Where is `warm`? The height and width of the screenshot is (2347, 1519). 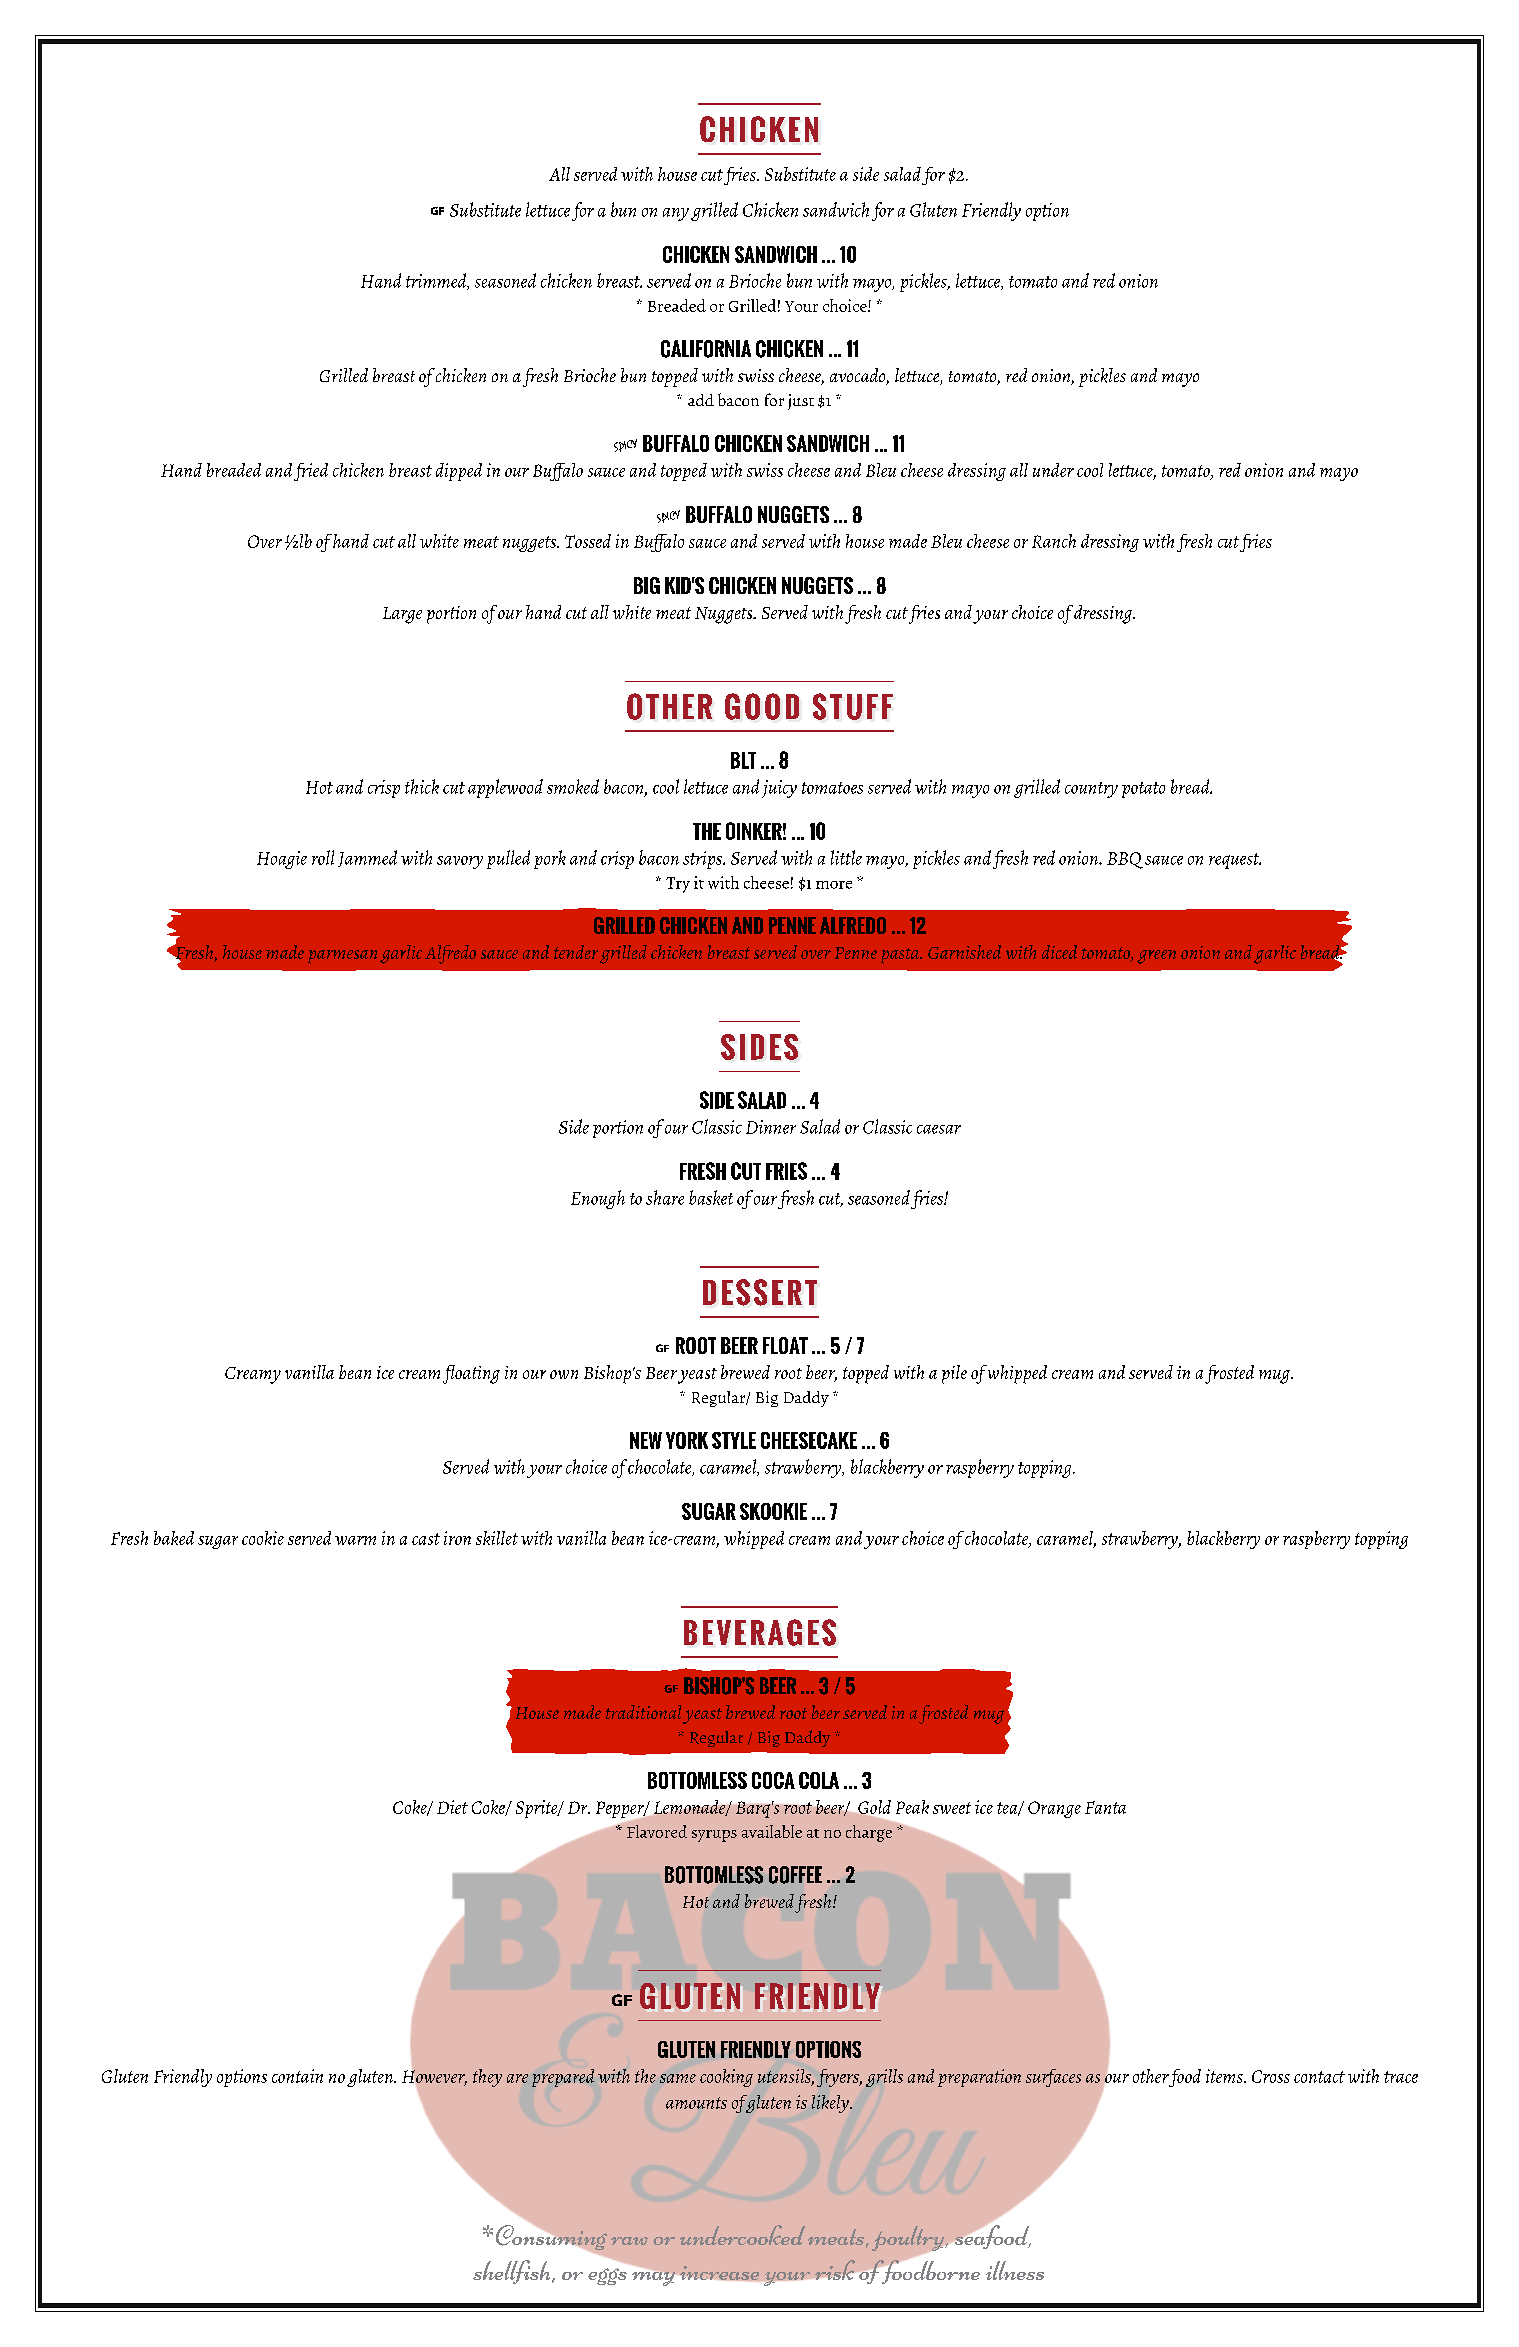 warm is located at coordinates (355, 1540).
